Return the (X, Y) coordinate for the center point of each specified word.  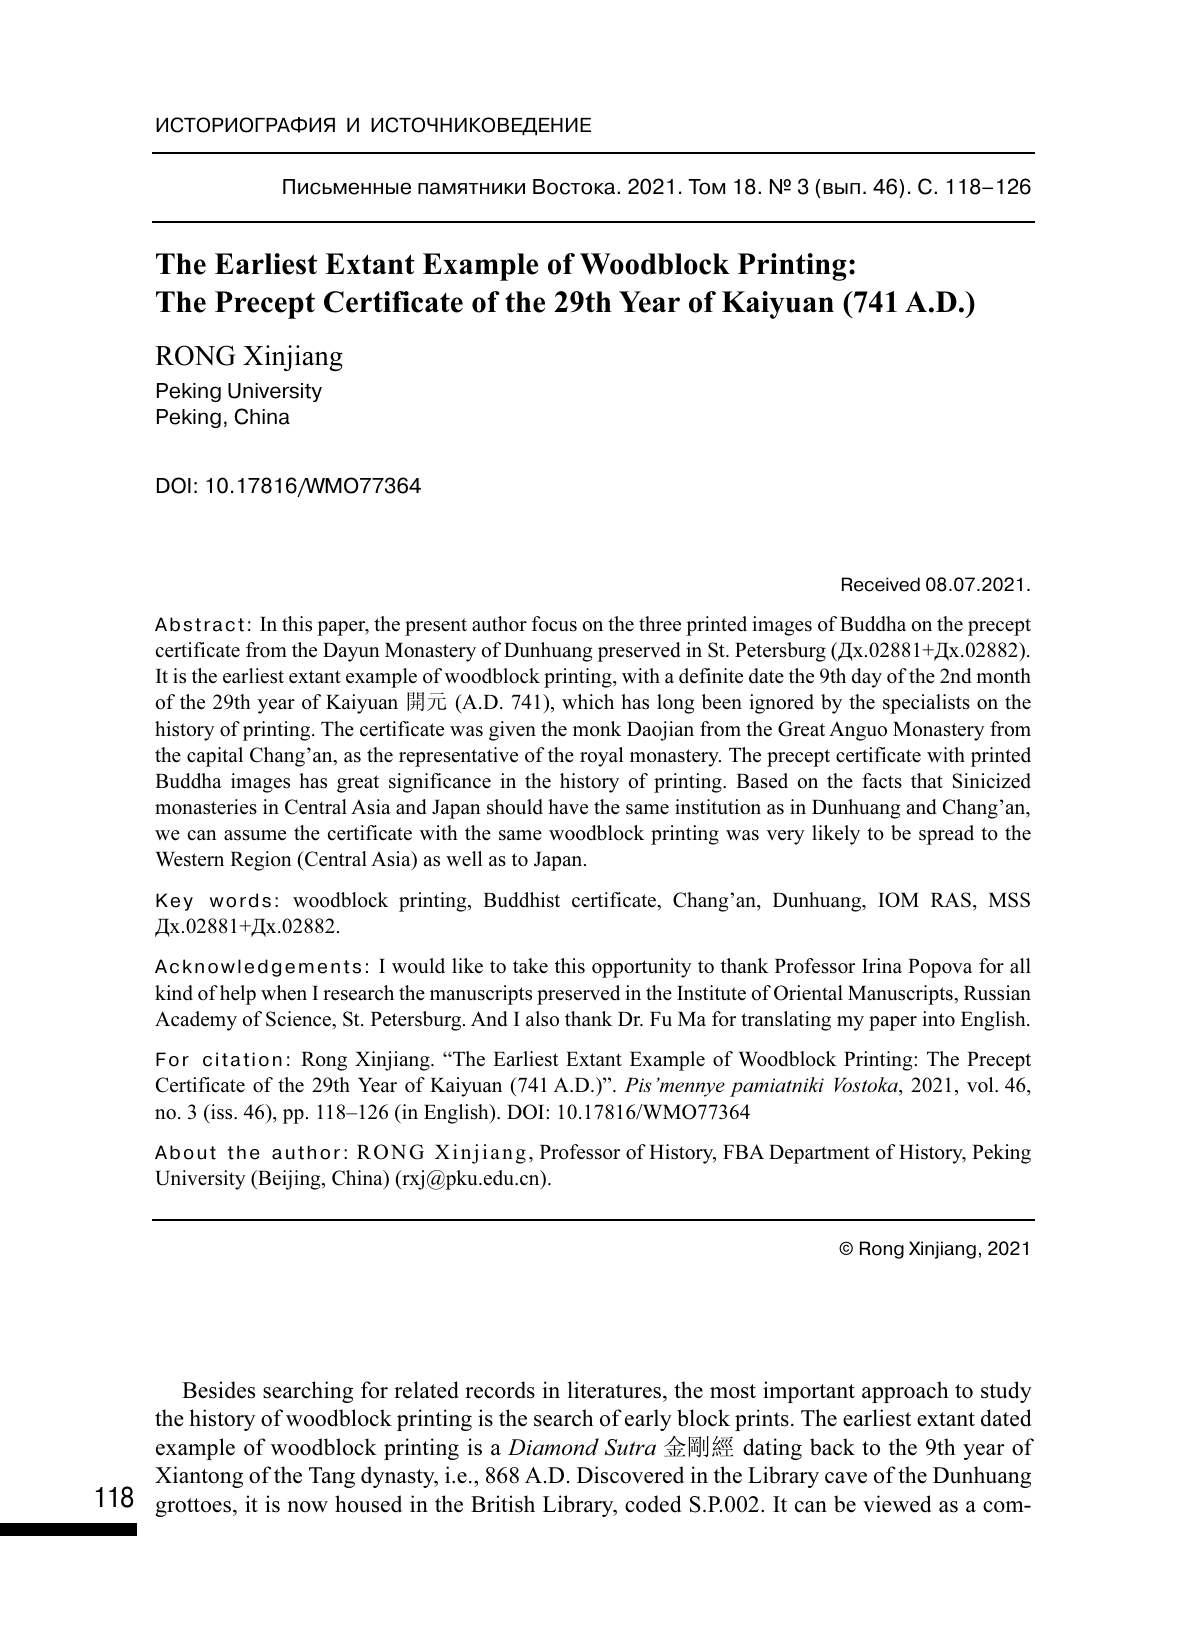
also (542, 1019)
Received (881, 584)
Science (300, 1020)
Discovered (630, 1475)
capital (215, 757)
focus (554, 624)
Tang (332, 1477)
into (938, 1019)
